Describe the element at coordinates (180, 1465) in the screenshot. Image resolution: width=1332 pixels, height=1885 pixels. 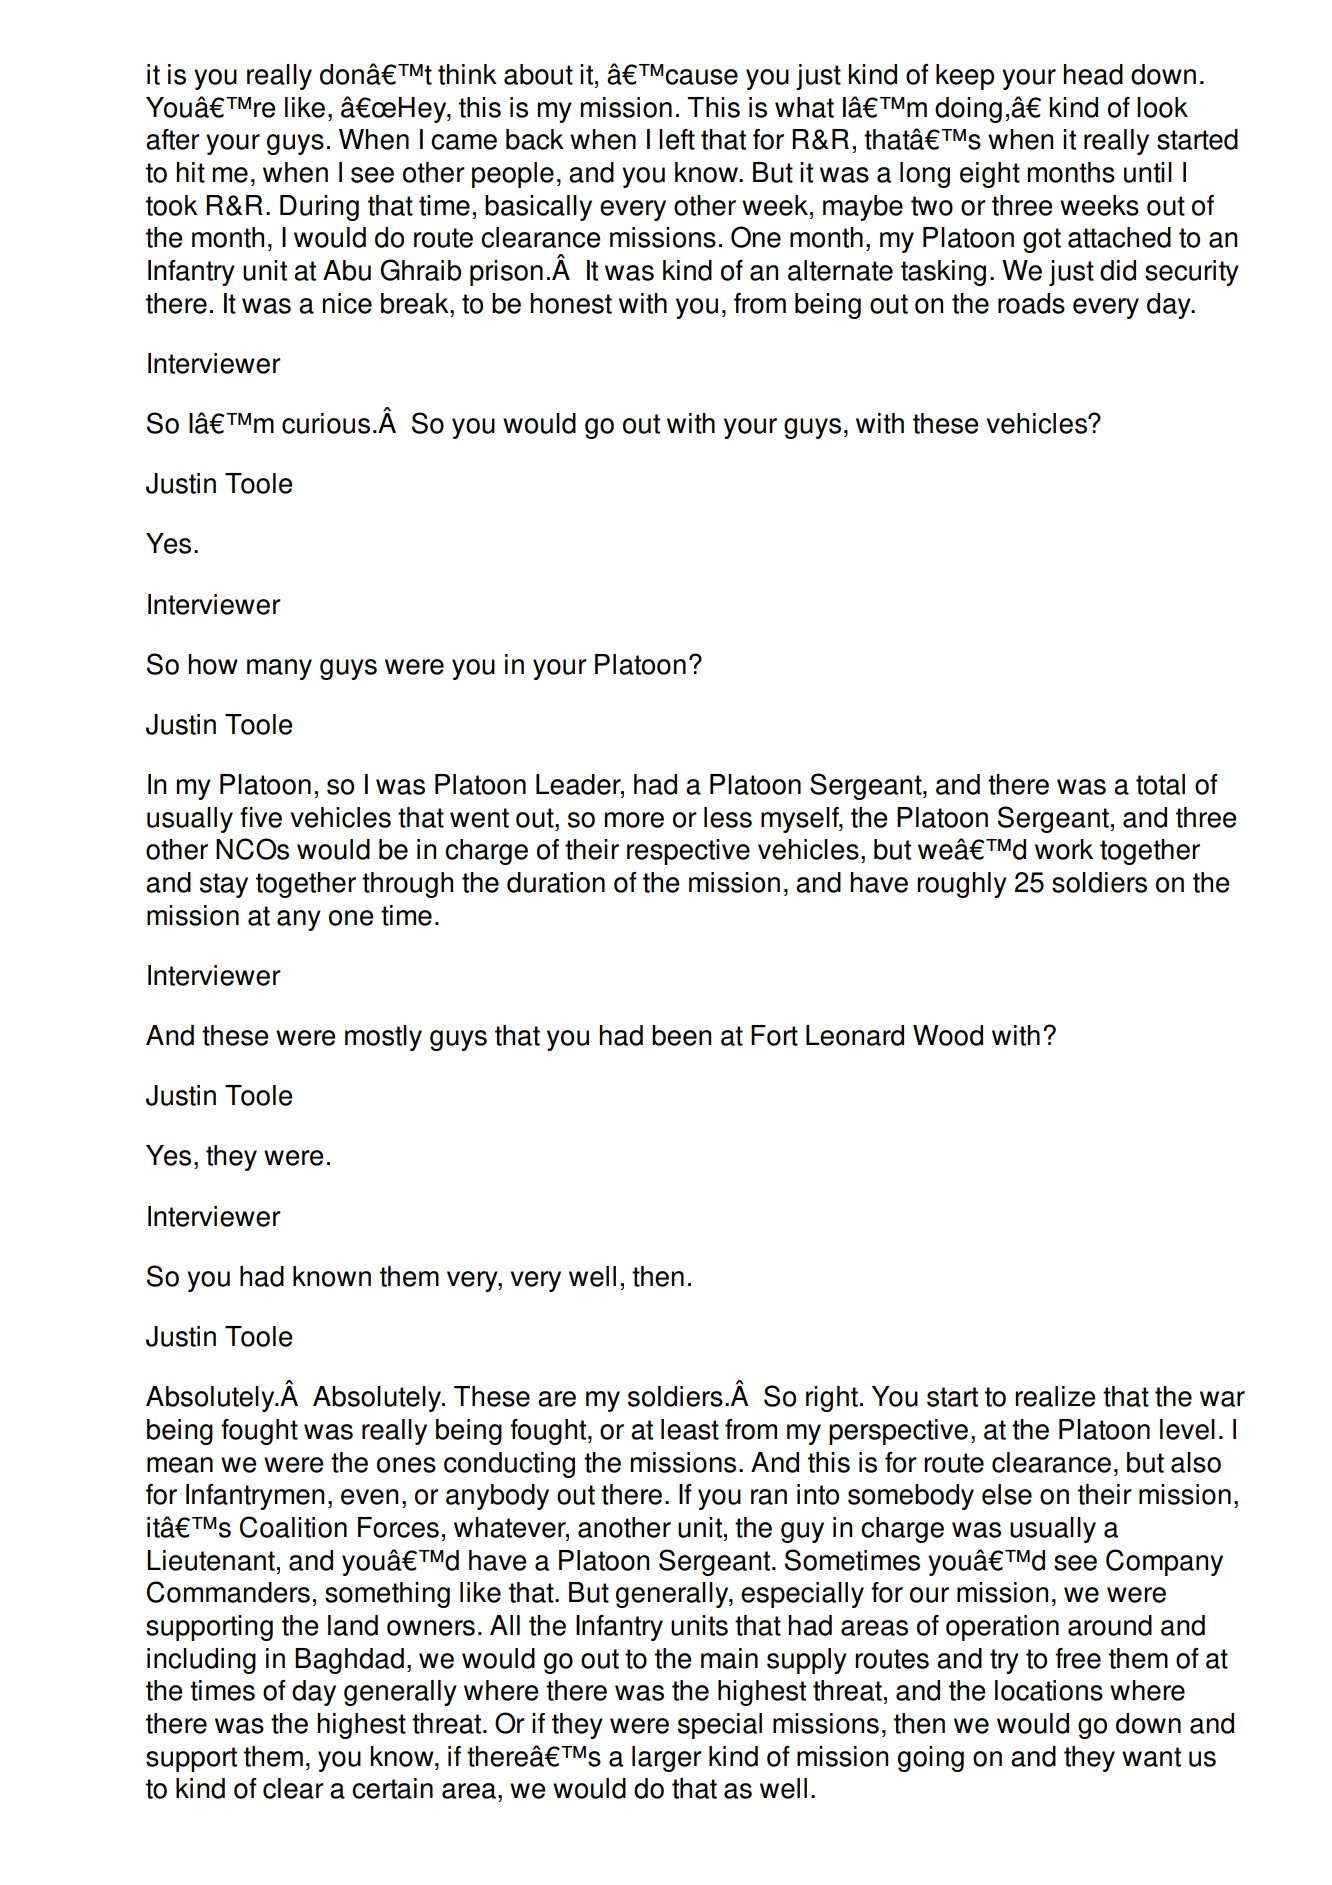
I see `mean` at that location.
